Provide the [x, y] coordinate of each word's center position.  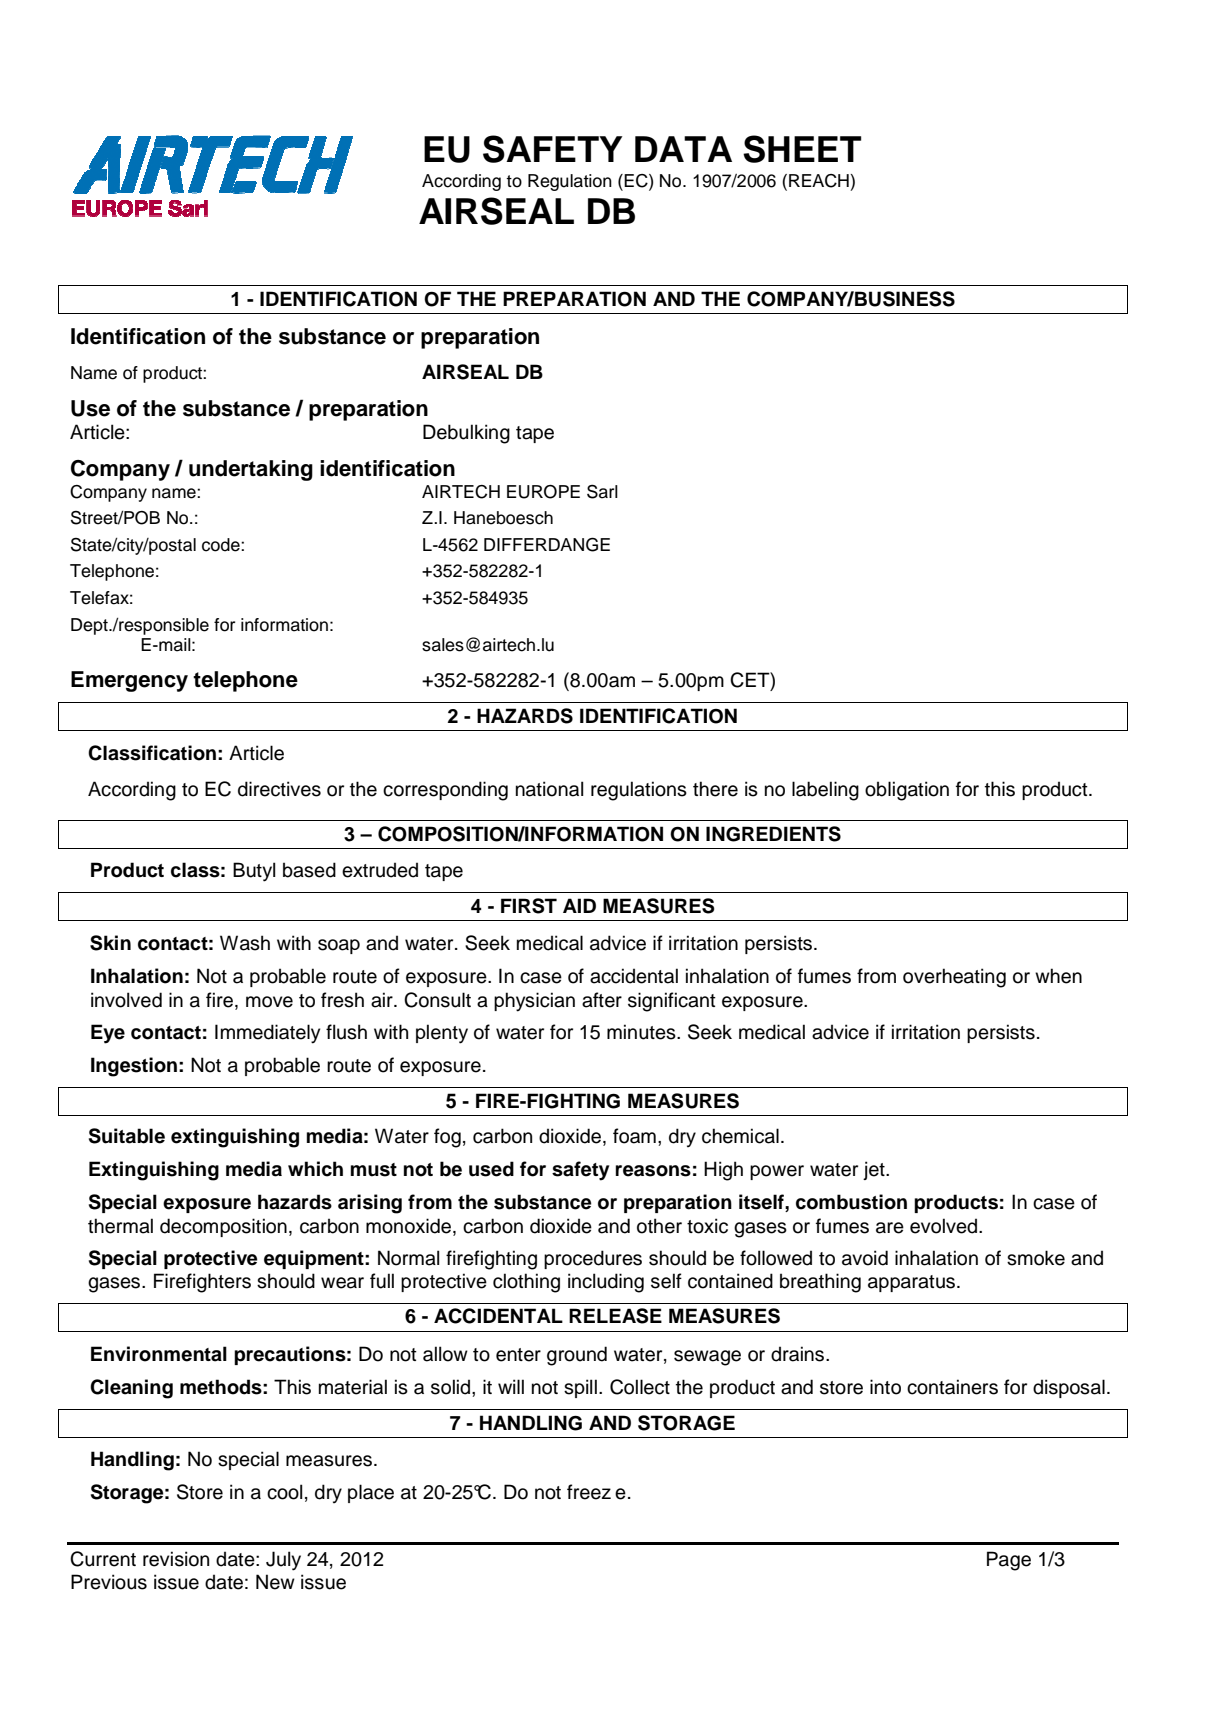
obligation [907, 791]
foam [634, 1136]
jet [875, 1170]
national [549, 789]
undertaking [251, 470]
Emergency [129, 681]
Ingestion [134, 1067]
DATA [683, 149]
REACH [819, 181]
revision [176, 1559]
